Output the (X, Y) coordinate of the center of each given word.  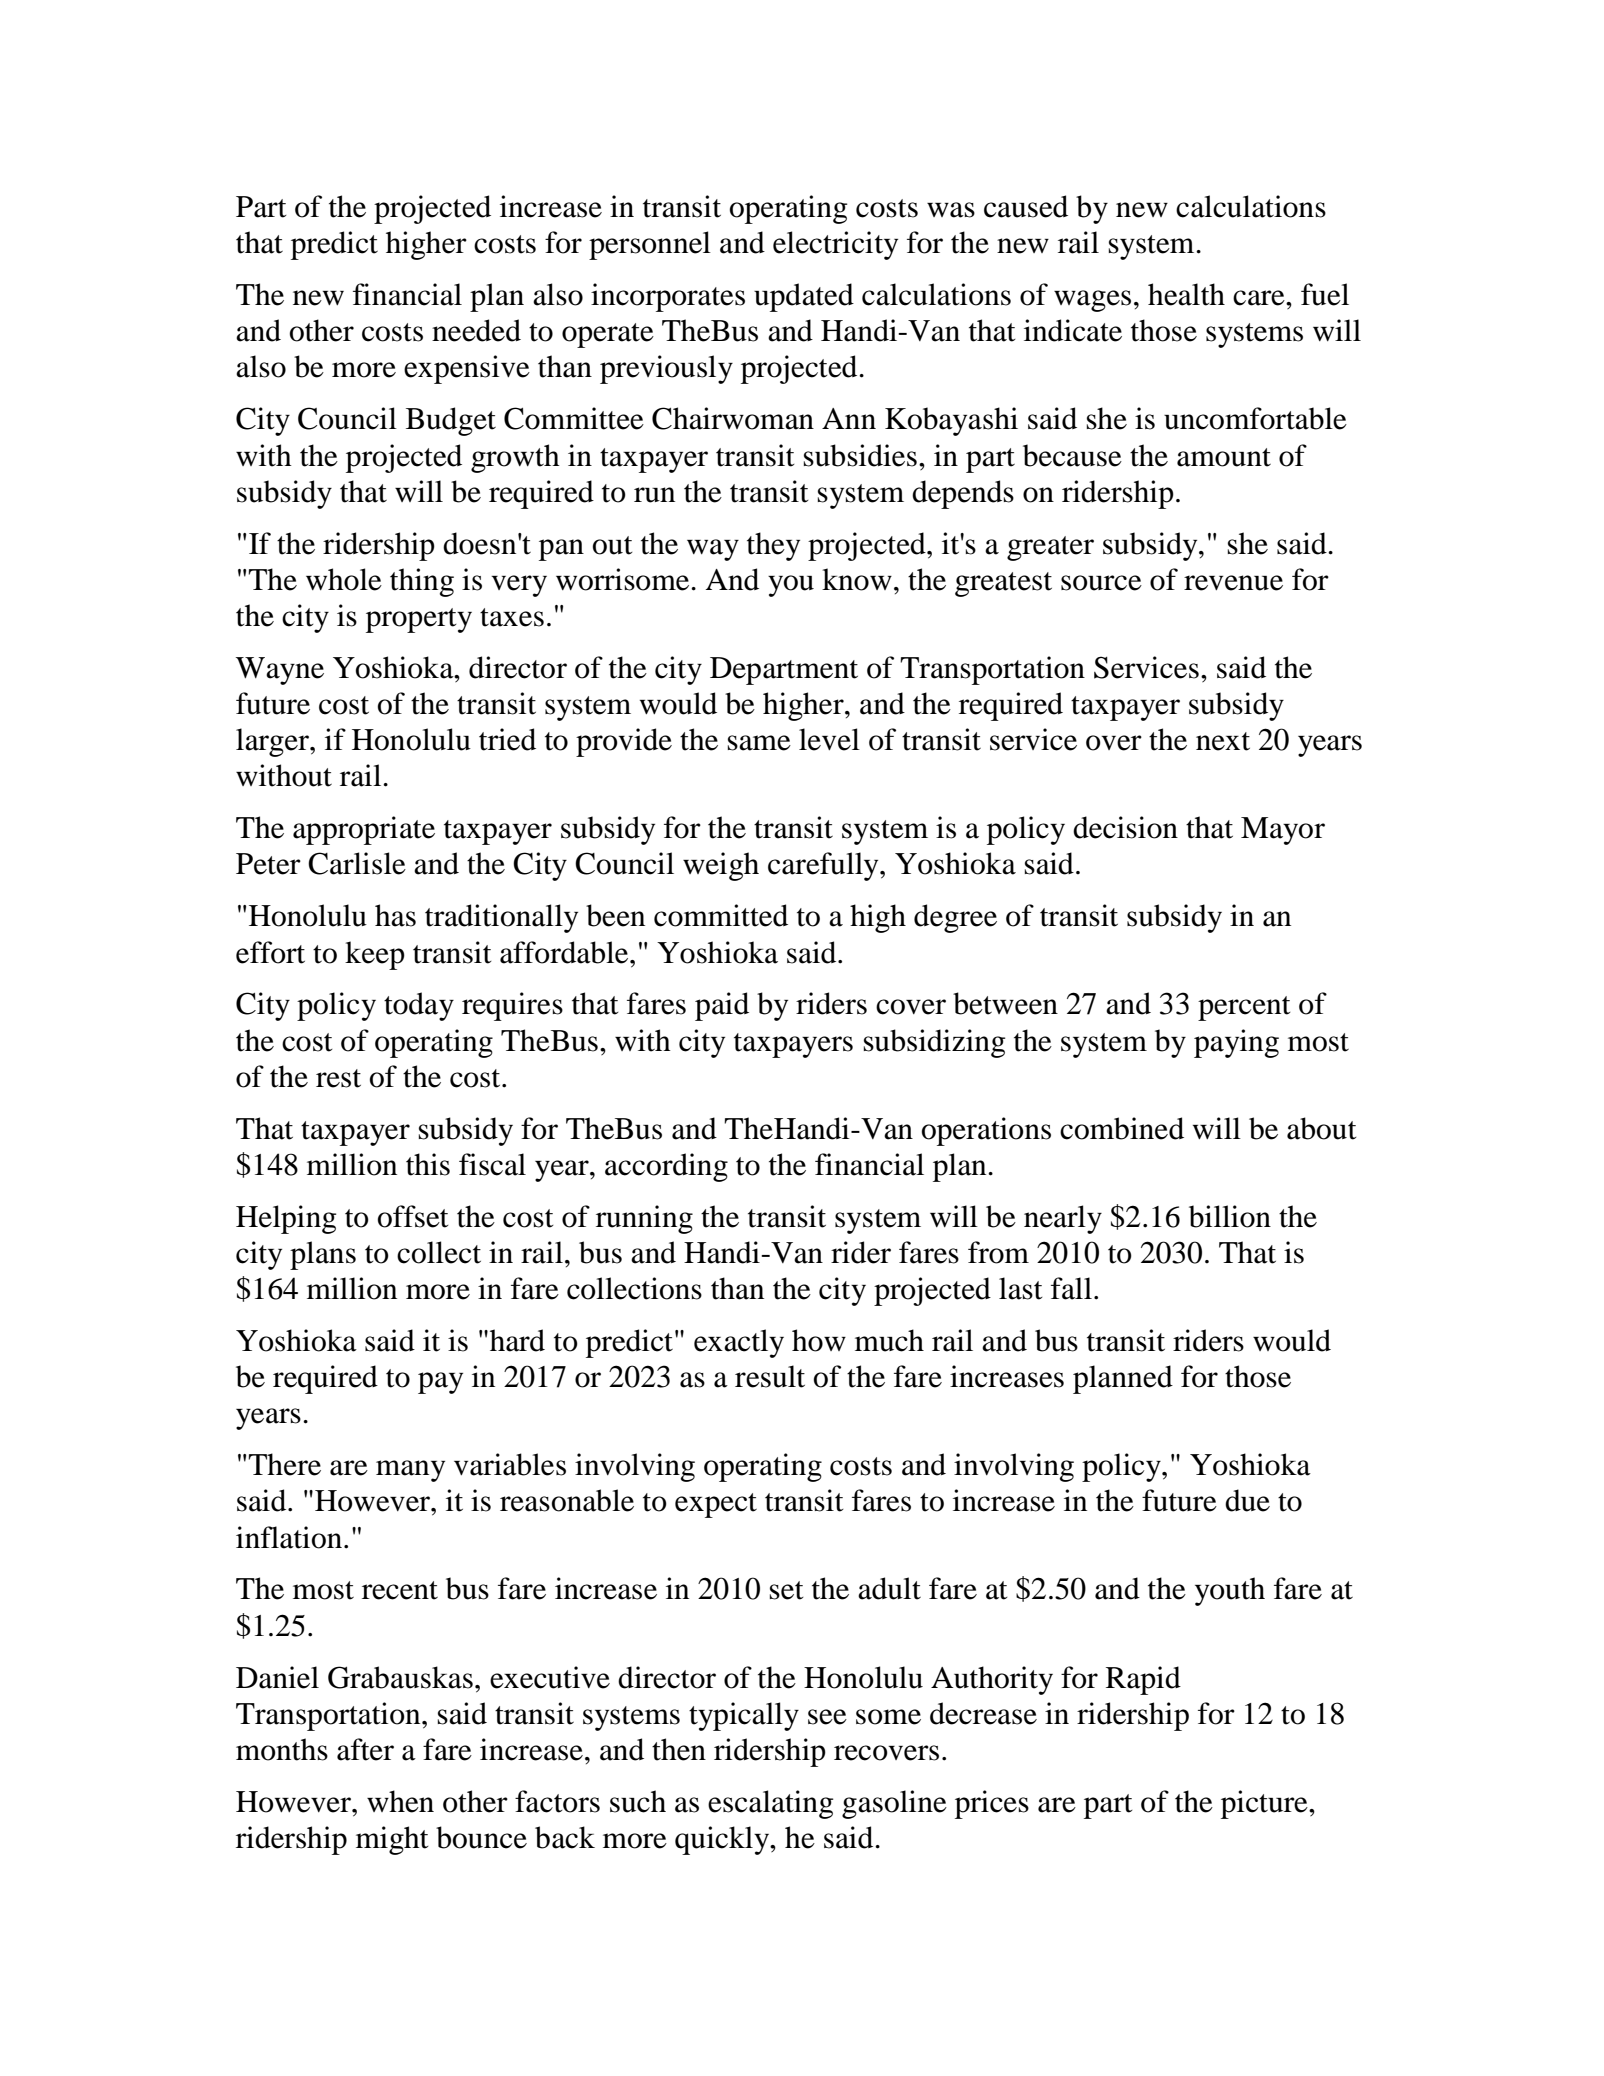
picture (1265, 1804)
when (400, 1801)
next (1223, 741)
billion (1230, 1216)
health (1186, 294)
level (829, 739)
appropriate (364, 830)
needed (476, 330)
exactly (739, 1343)
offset (413, 1216)
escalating (770, 1804)
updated (804, 297)
